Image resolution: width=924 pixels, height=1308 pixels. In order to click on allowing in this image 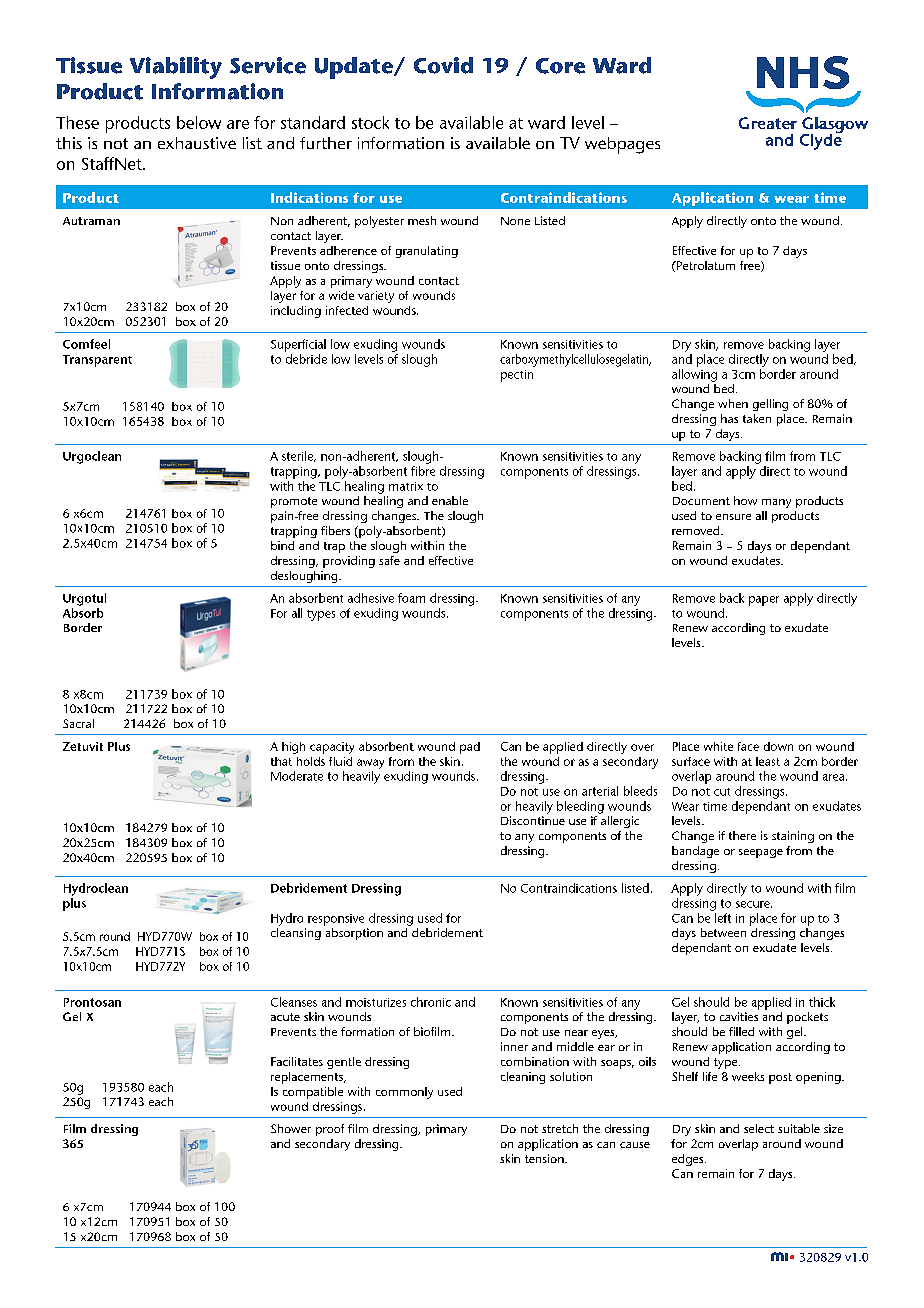, I will do `click(694, 375)`.
